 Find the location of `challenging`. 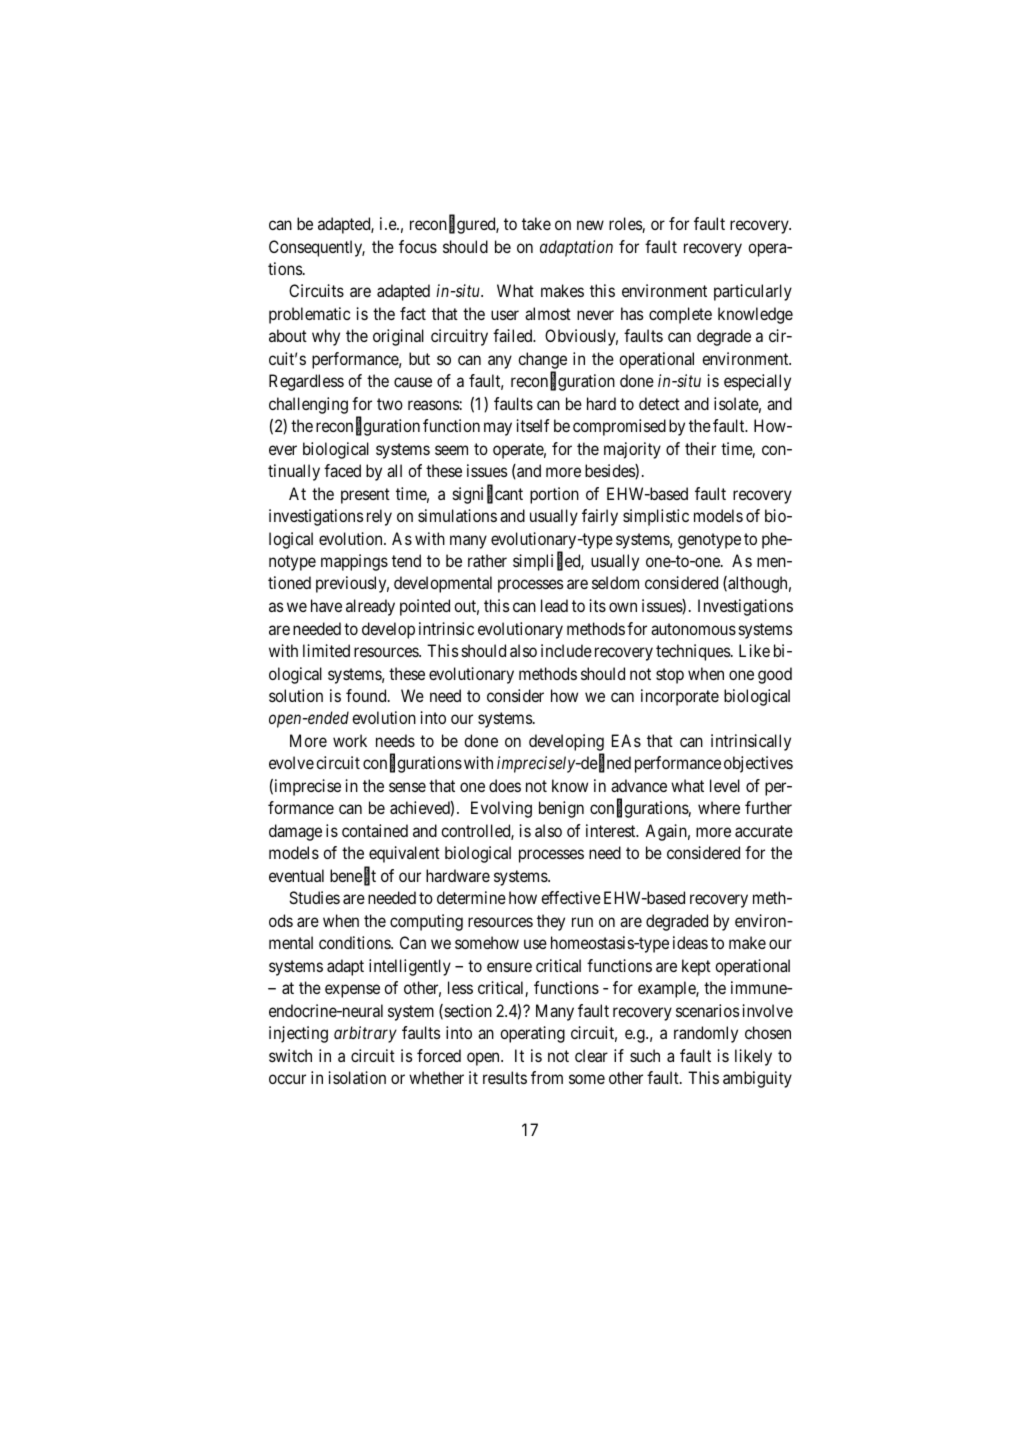

challenging is located at coordinates (308, 405).
